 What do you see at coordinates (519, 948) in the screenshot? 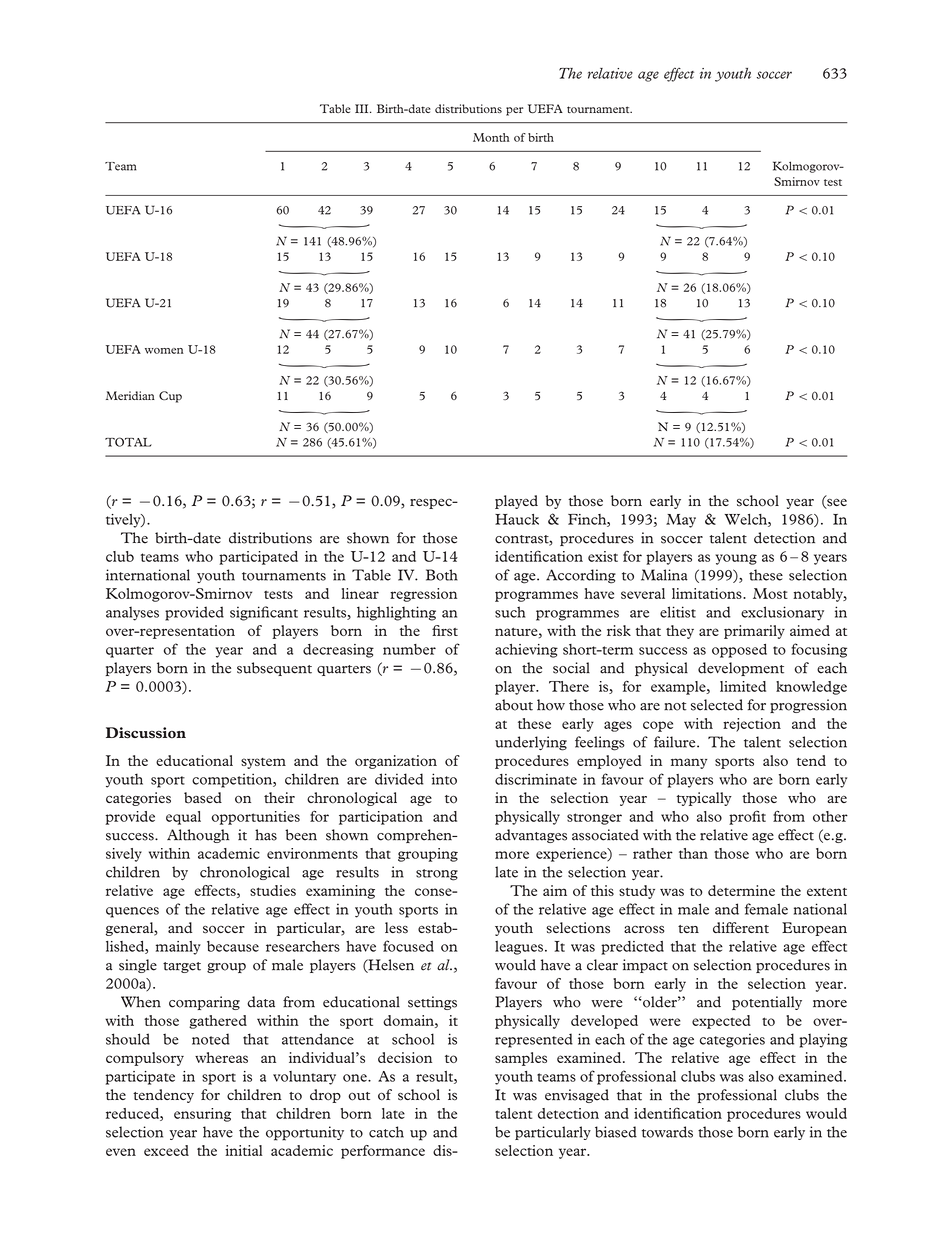
I see `leagues` at bounding box center [519, 948].
